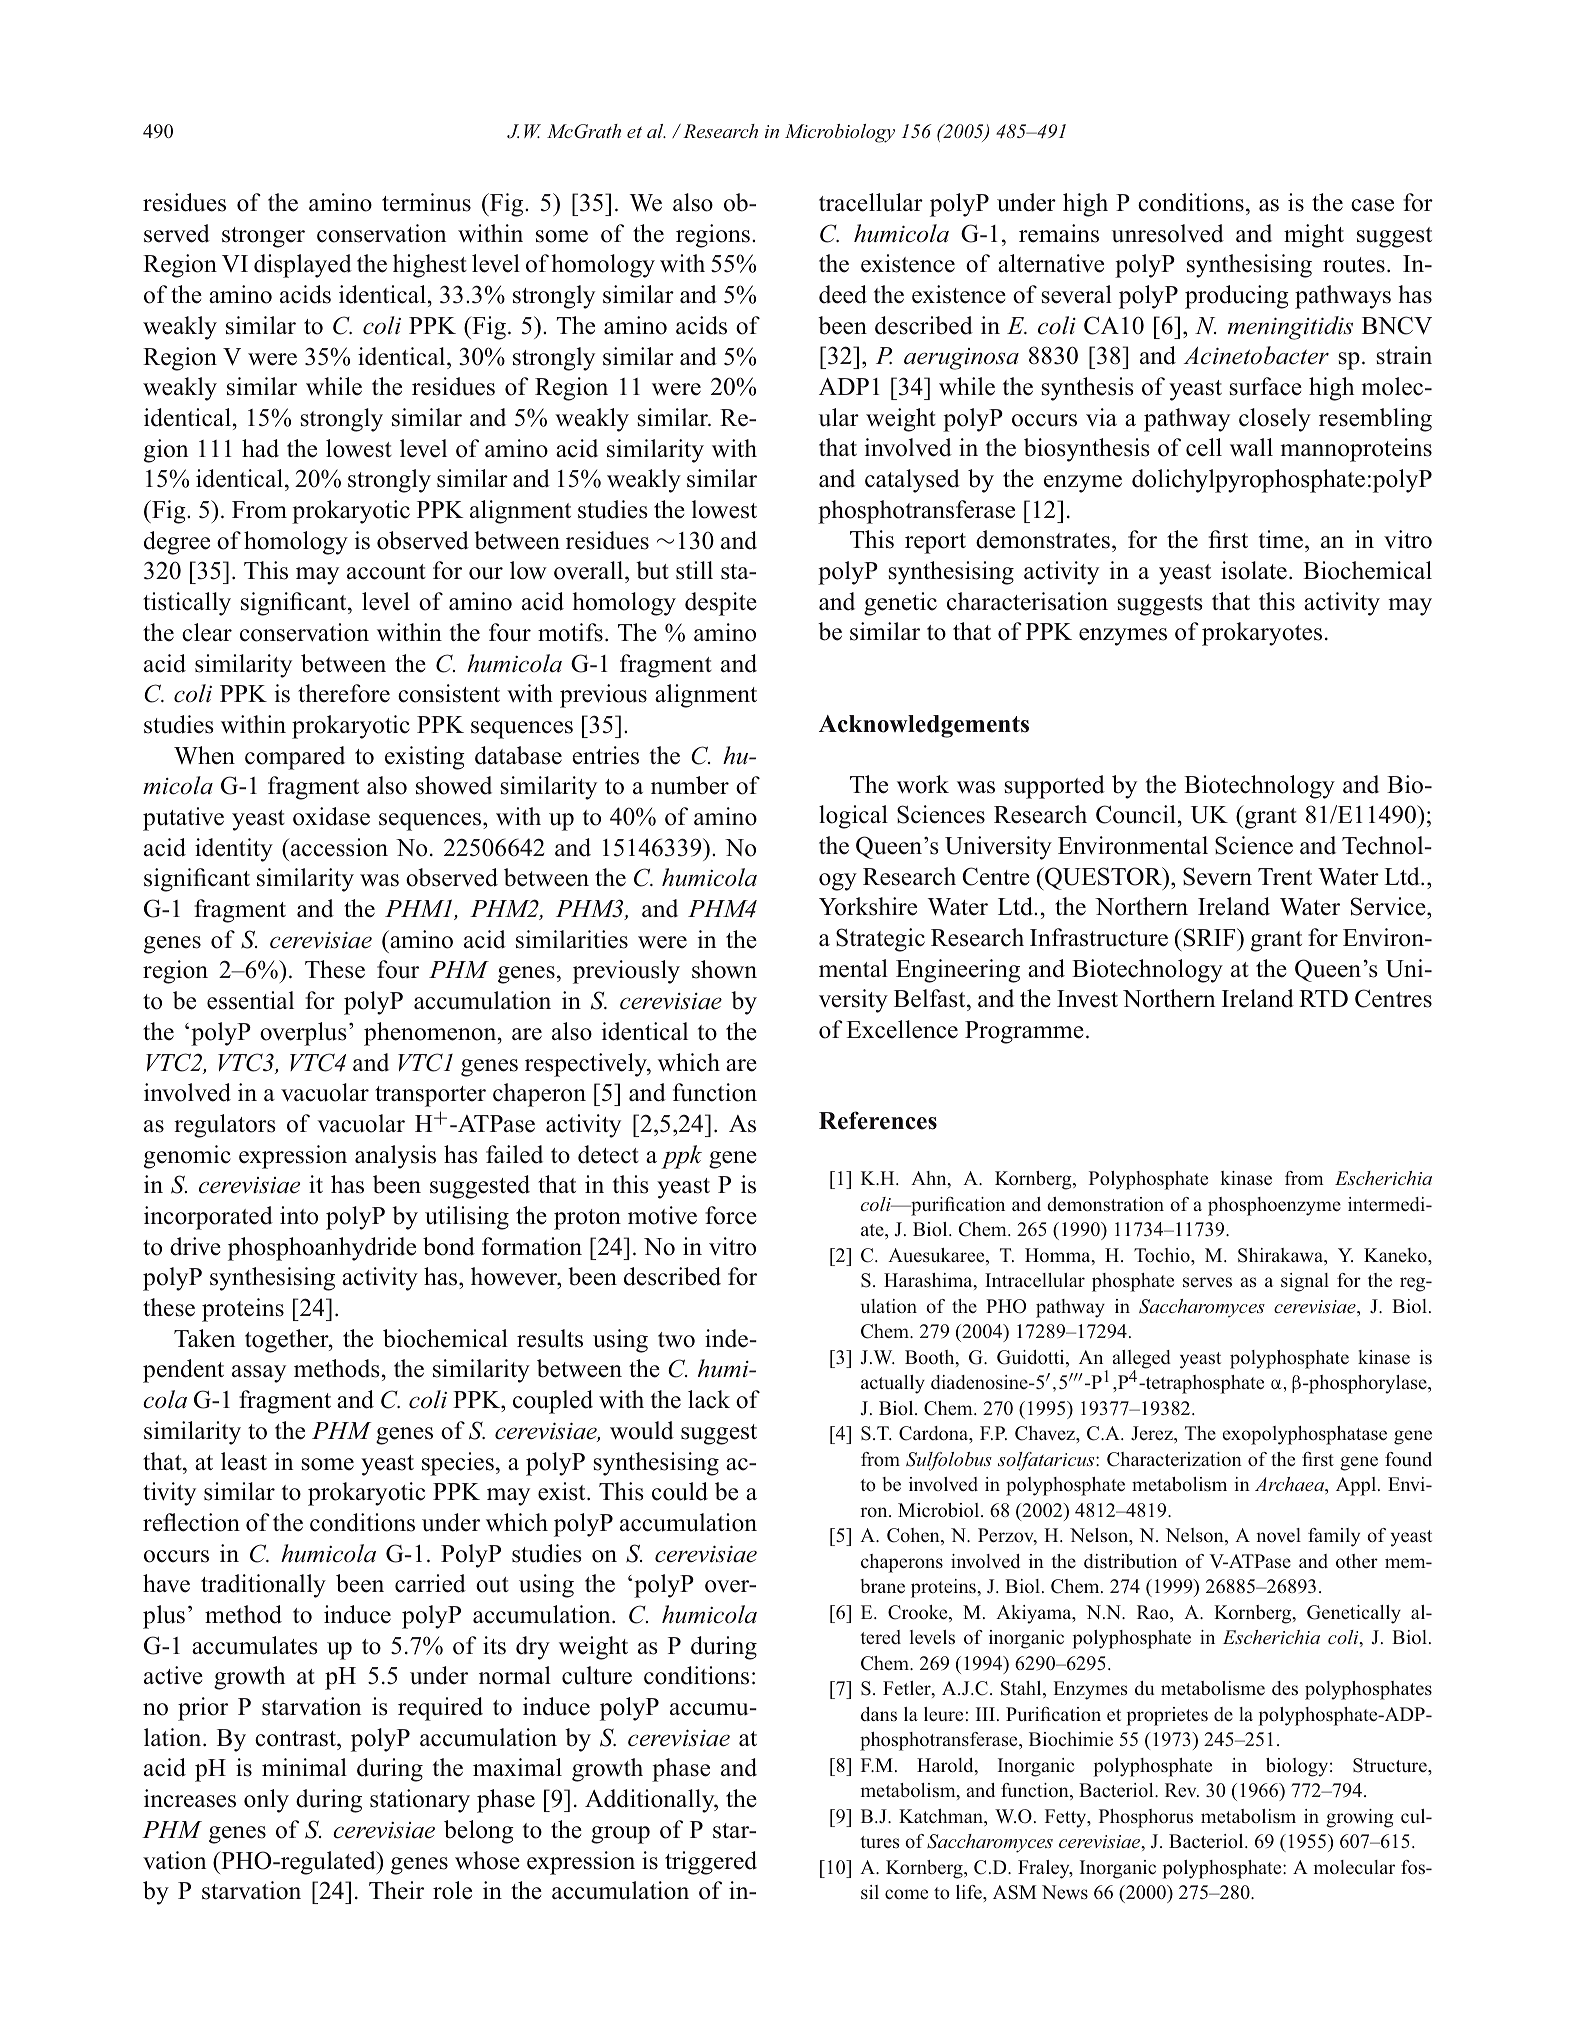 This screenshot has height=2038, width=1575. What do you see at coordinates (266, 1801) in the screenshot?
I see `only` at bounding box center [266, 1801].
